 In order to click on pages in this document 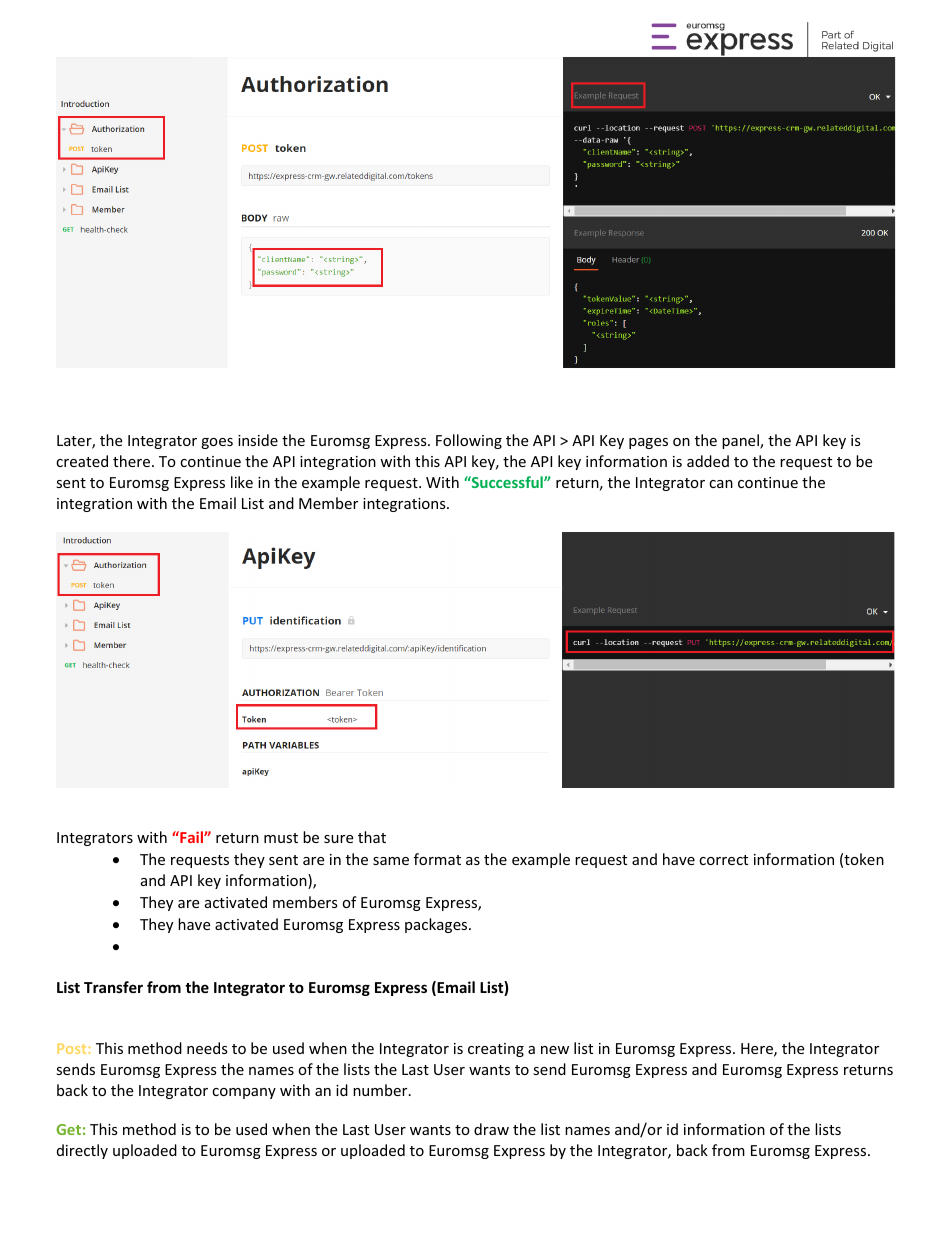, I will do `click(648, 443)`.
